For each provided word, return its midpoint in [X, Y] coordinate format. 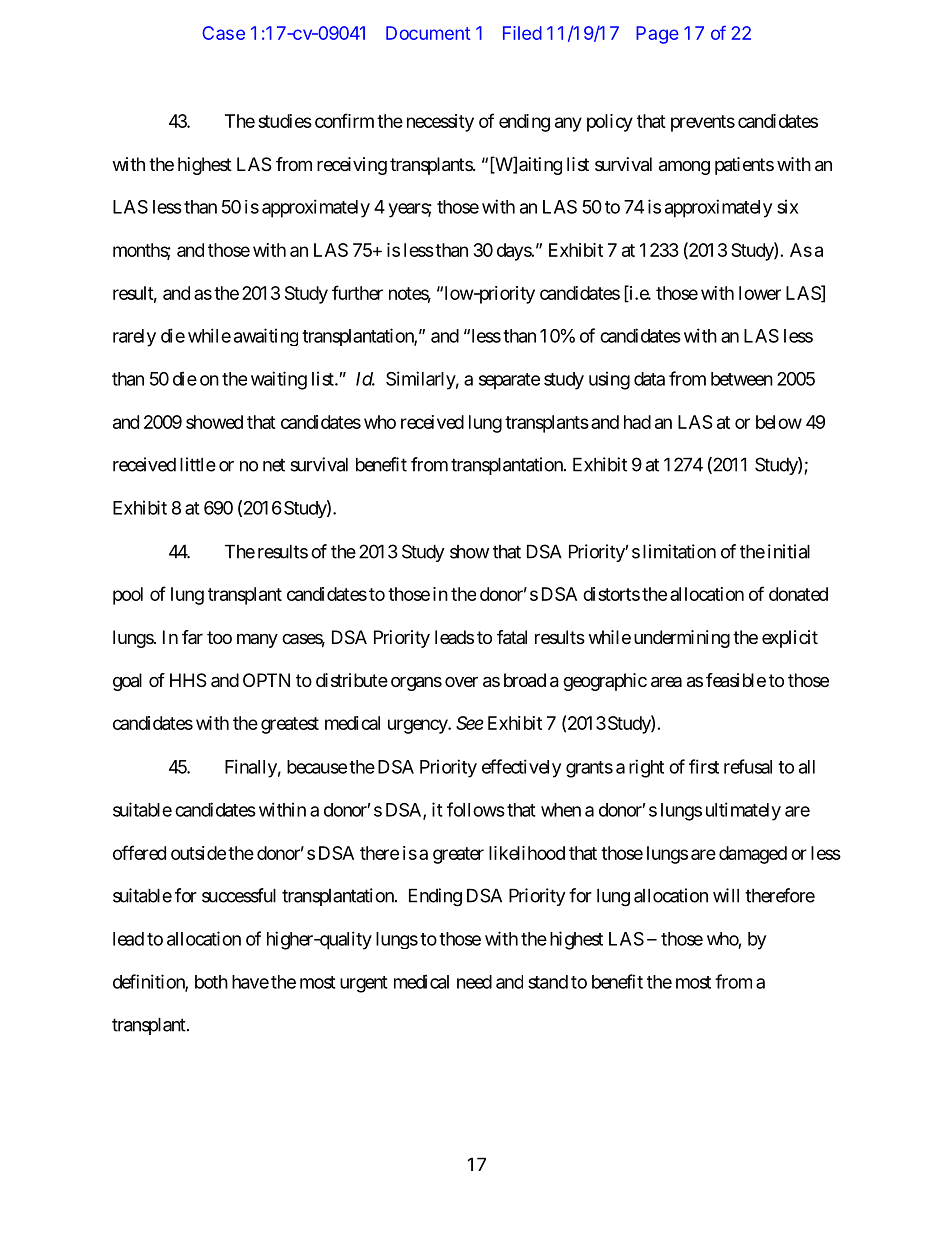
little [198, 464]
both [211, 982]
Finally [251, 768]
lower [760, 293]
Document [428, 33]
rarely [134, 338]
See [470, 723]
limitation [679, 551]
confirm [344, 120]
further [357, 292]
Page [657, 35]
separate [509, 381]
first [704, 766]
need [474, 982]
